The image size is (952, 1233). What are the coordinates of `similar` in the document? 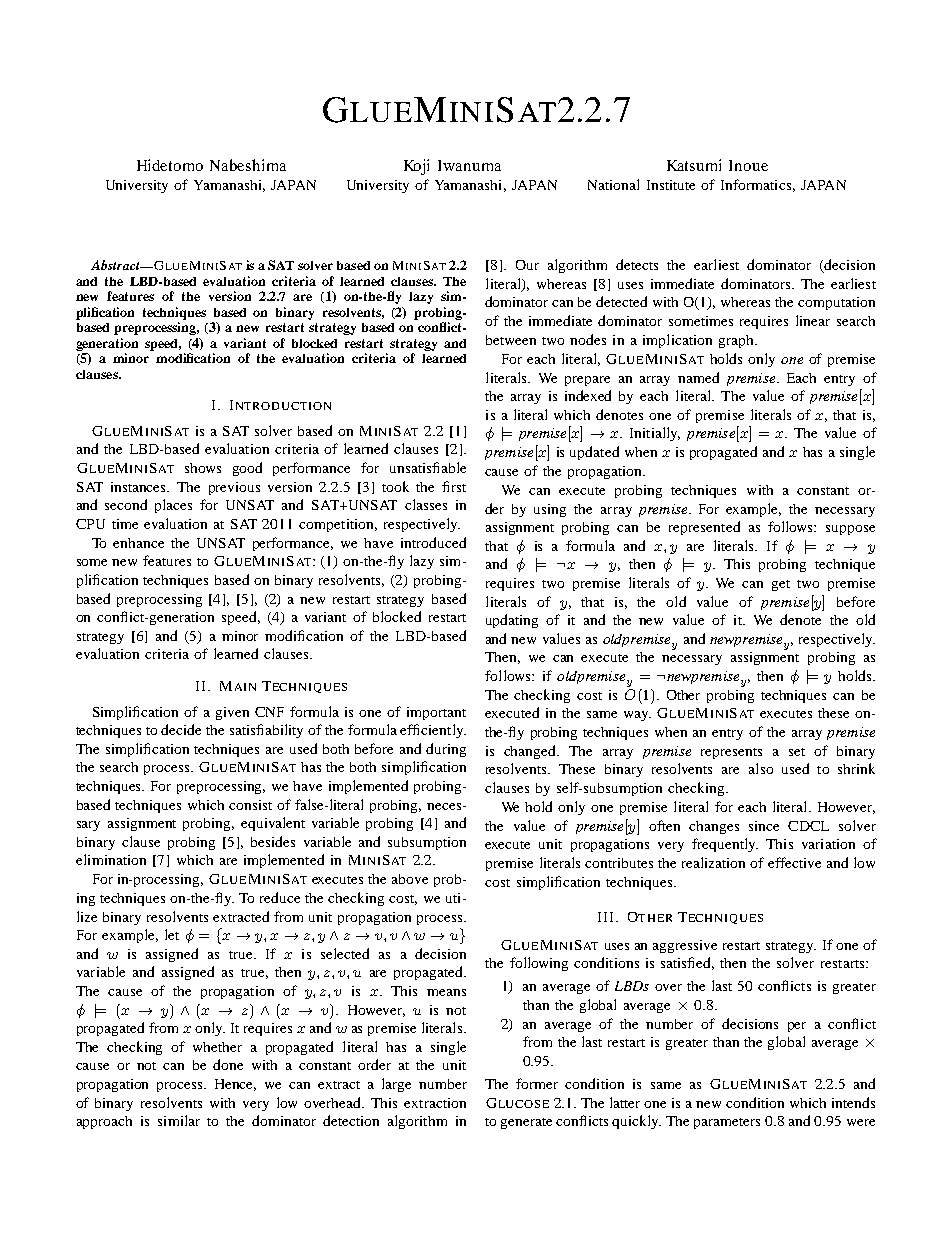 It's located at (179, 1120).
